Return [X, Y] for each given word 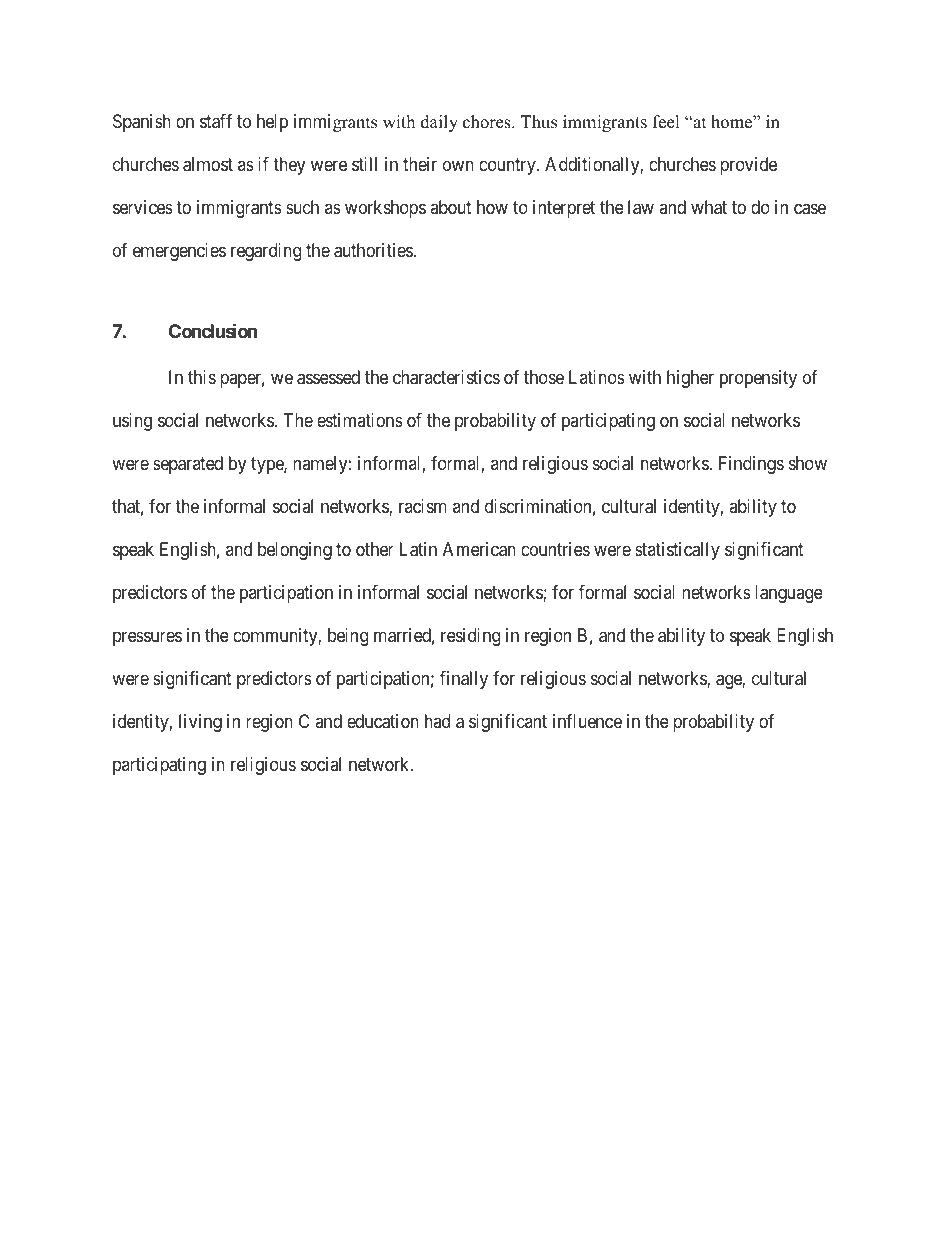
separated [188, 465]
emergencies [179, 252]
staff [216, 121]
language [789, 594]
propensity [758, 379]
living [200, 723]
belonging [295, 551]
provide [748, 166]
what [709, 207]
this [202, 377]
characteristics [446, 377]
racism [423, 506]
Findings [751, 465]
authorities [373, 250]
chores [488, 122]
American [479, 549]
